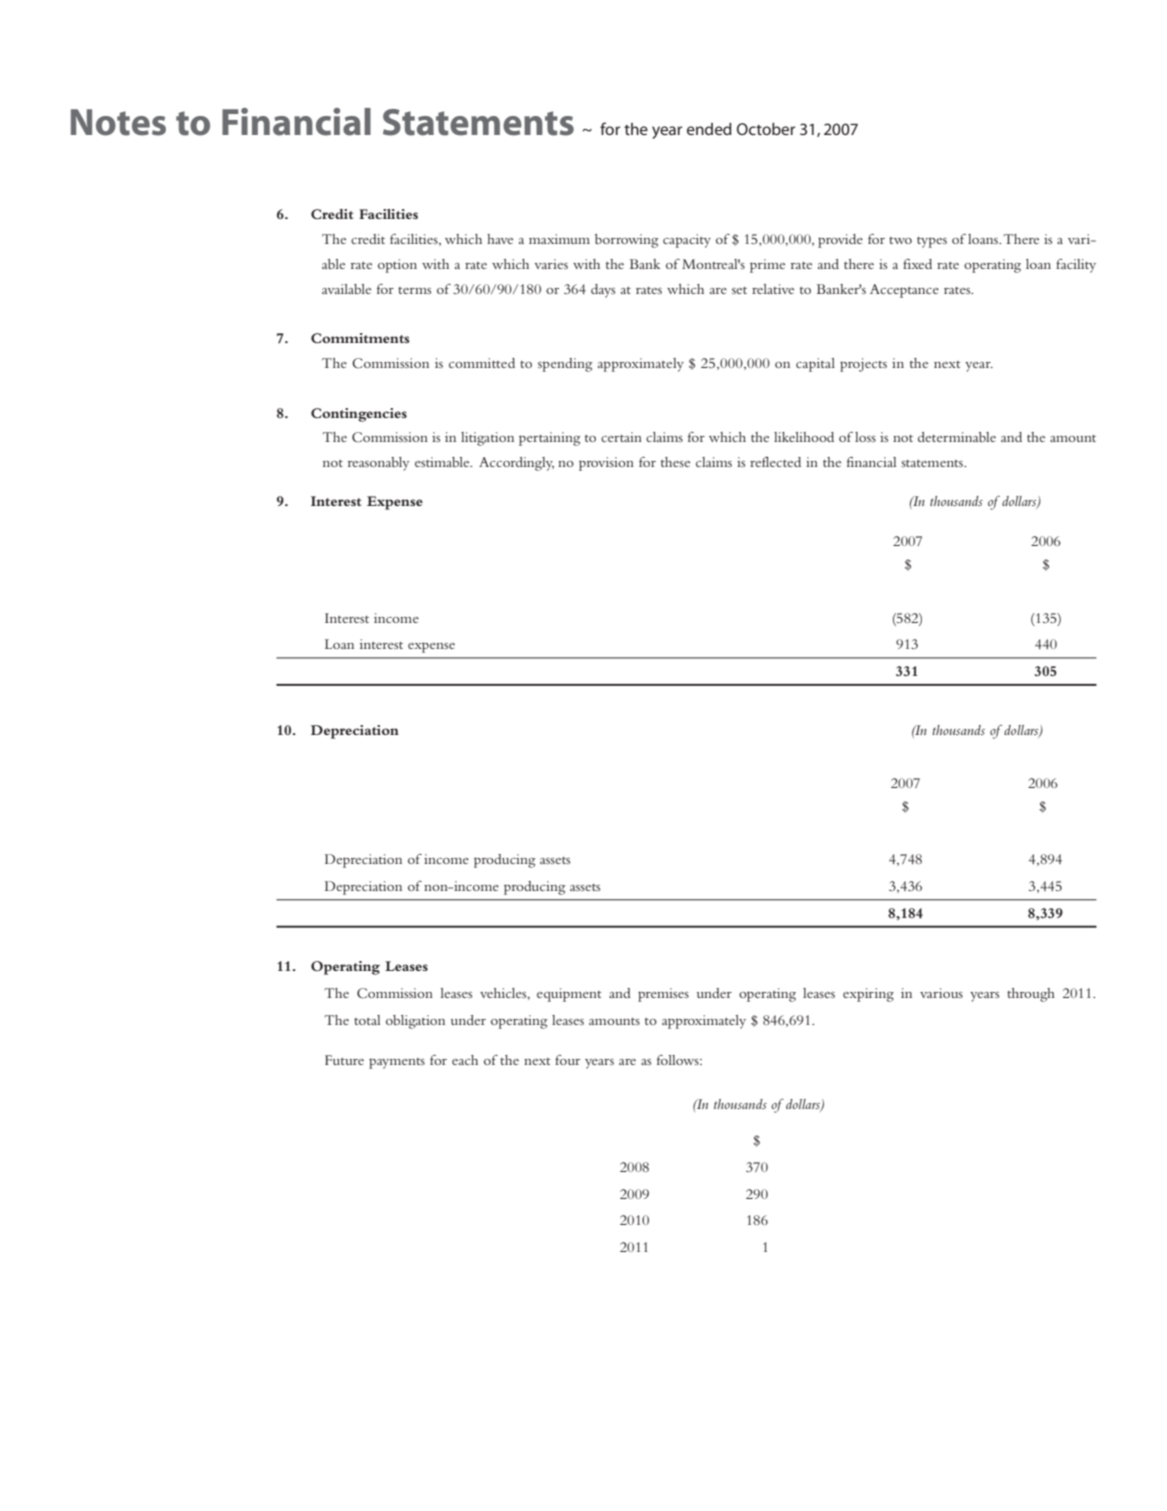 The image size is (1167, 1511). I want to click on Notes, so click(118, 122).
